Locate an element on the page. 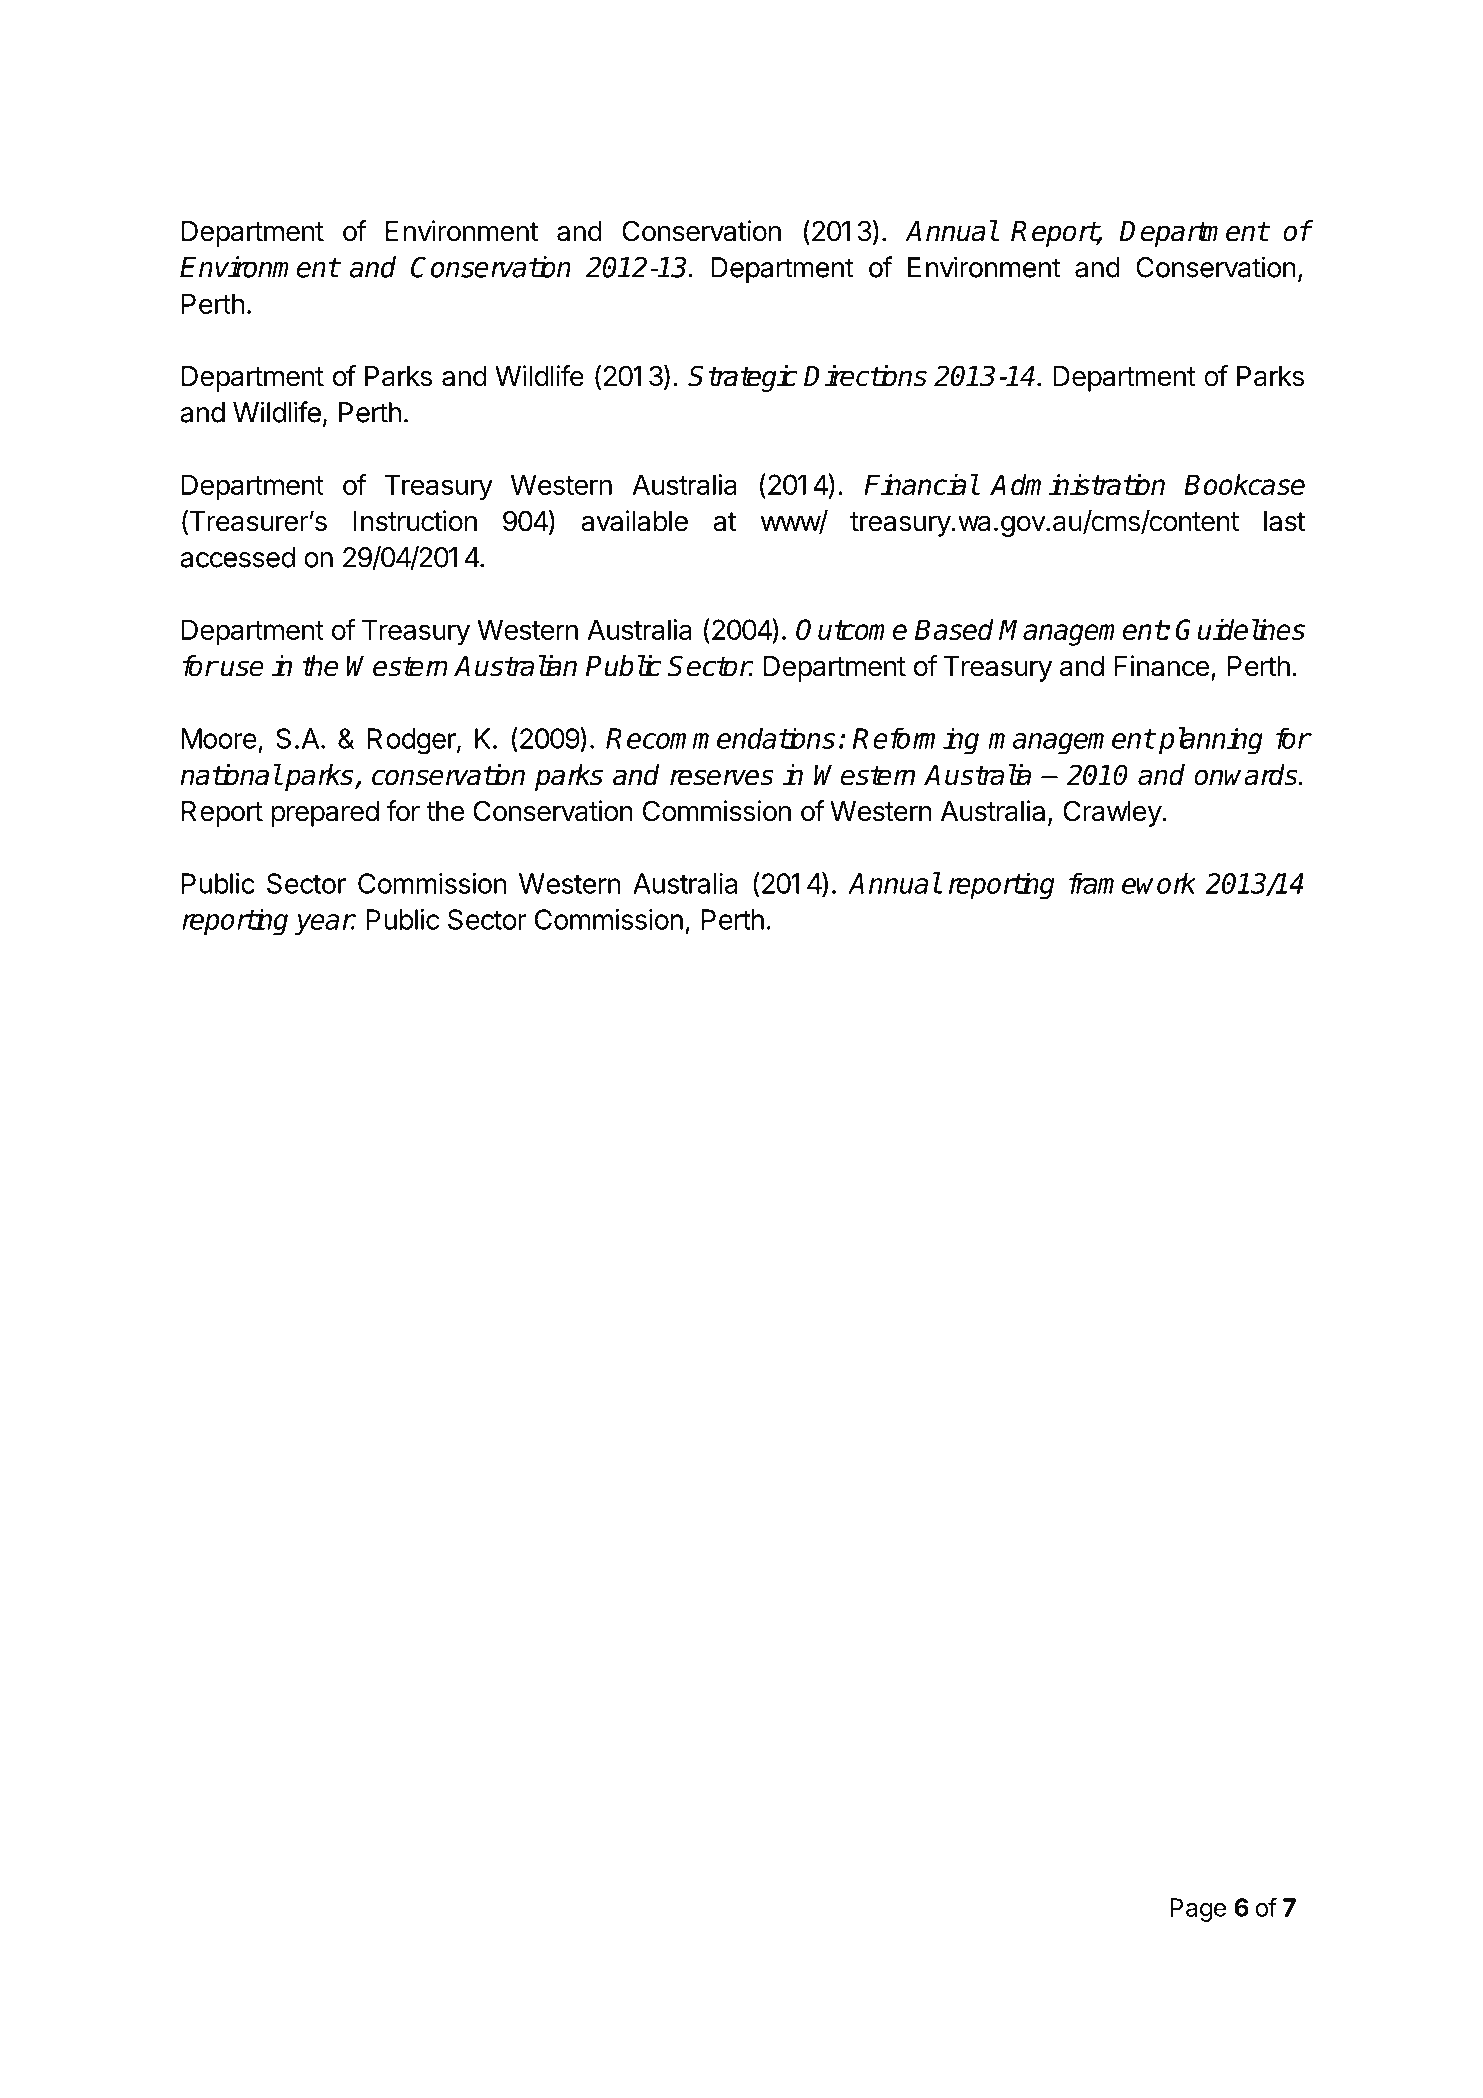 This document has height=2098, width=1483. Instruction is located at coordinates (415, 521).
